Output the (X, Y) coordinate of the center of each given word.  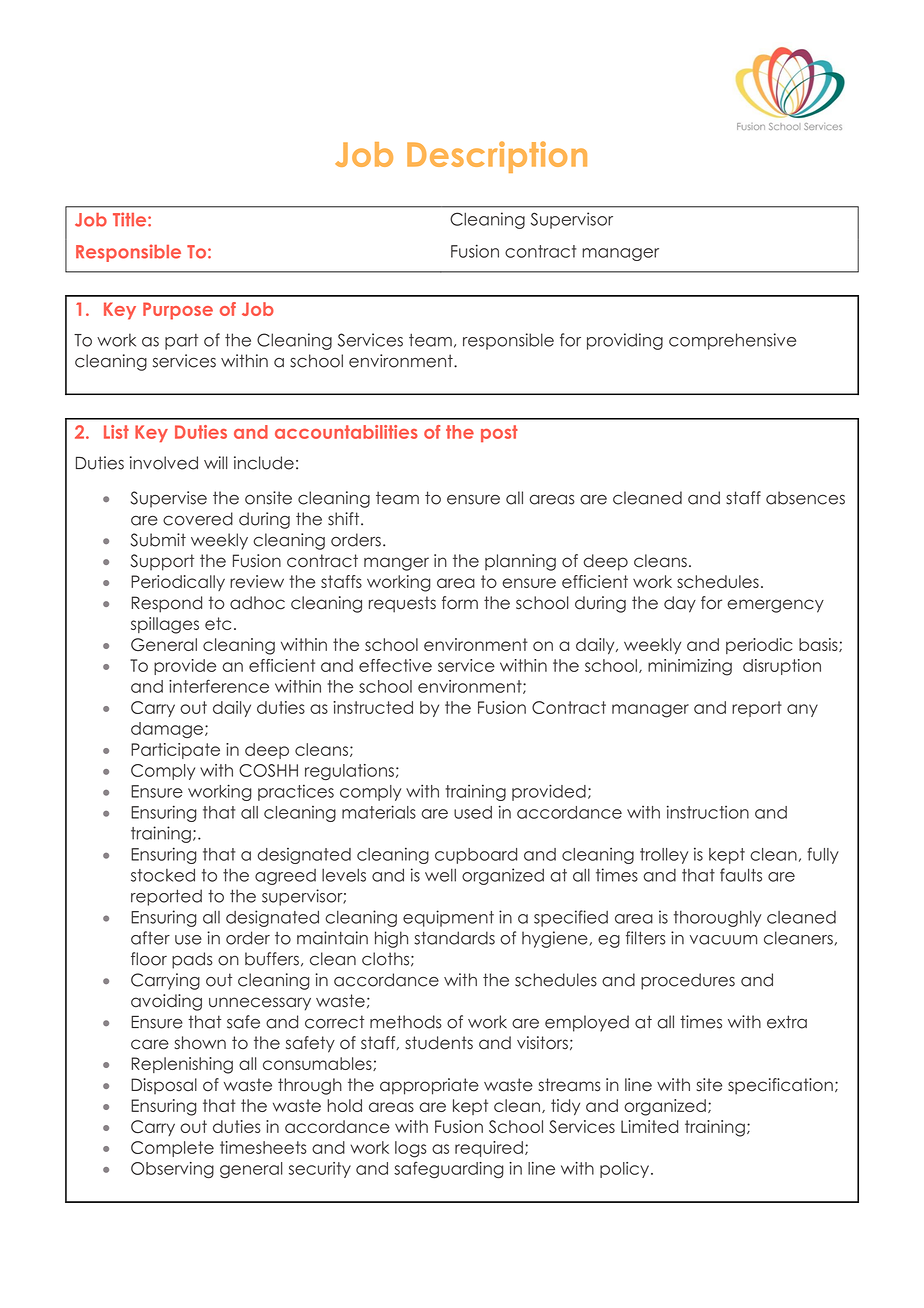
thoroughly (718, 918)
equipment (448, 918)
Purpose (178, 311)
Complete (172, 1149)
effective (395, 665)
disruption (782, 667)
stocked (163, 875)
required (489, 1149)
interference (219, 686)
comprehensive (732, 341)
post (499, 433)
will (216, 462)
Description (497, 157)
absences (805, 498)
